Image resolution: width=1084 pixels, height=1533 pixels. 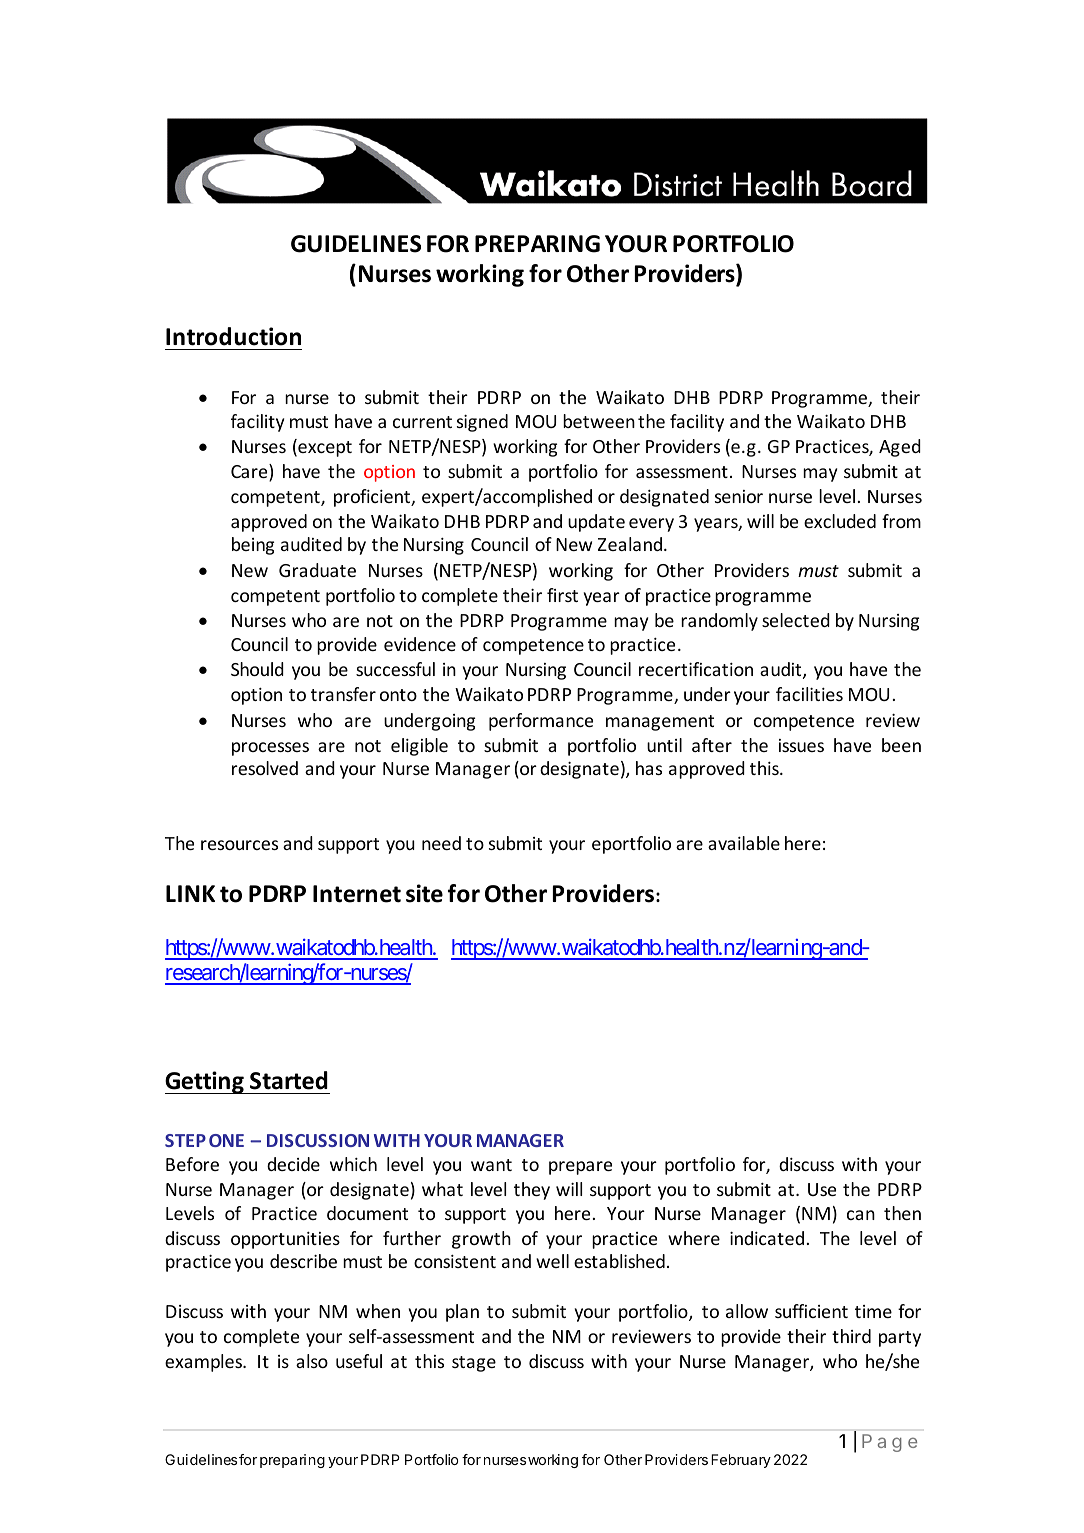 I want to click on performance, so click(x=541, y=722).
